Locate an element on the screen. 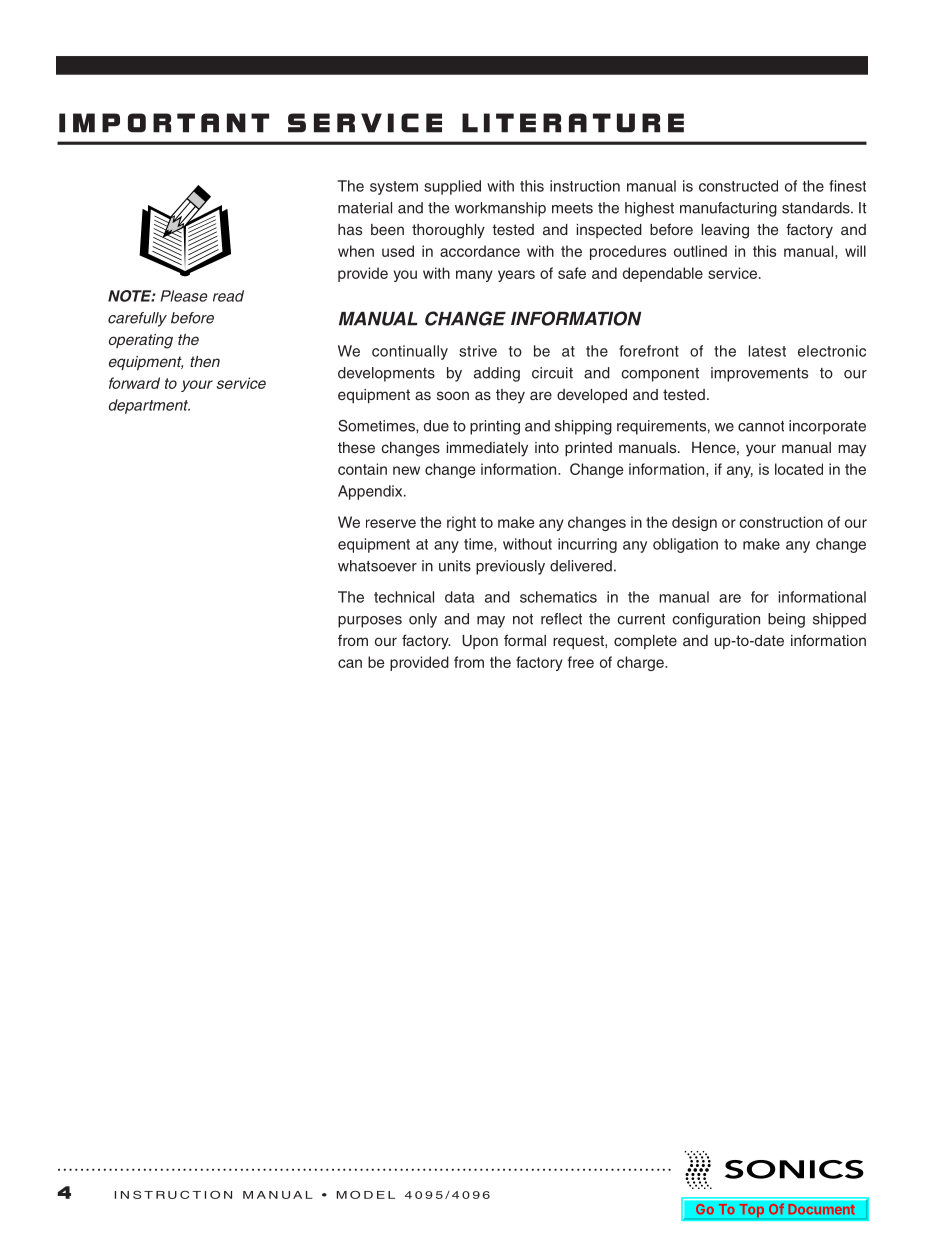 This screenshot has height=1233, width=952. department is located at coordinates (149, 406).
